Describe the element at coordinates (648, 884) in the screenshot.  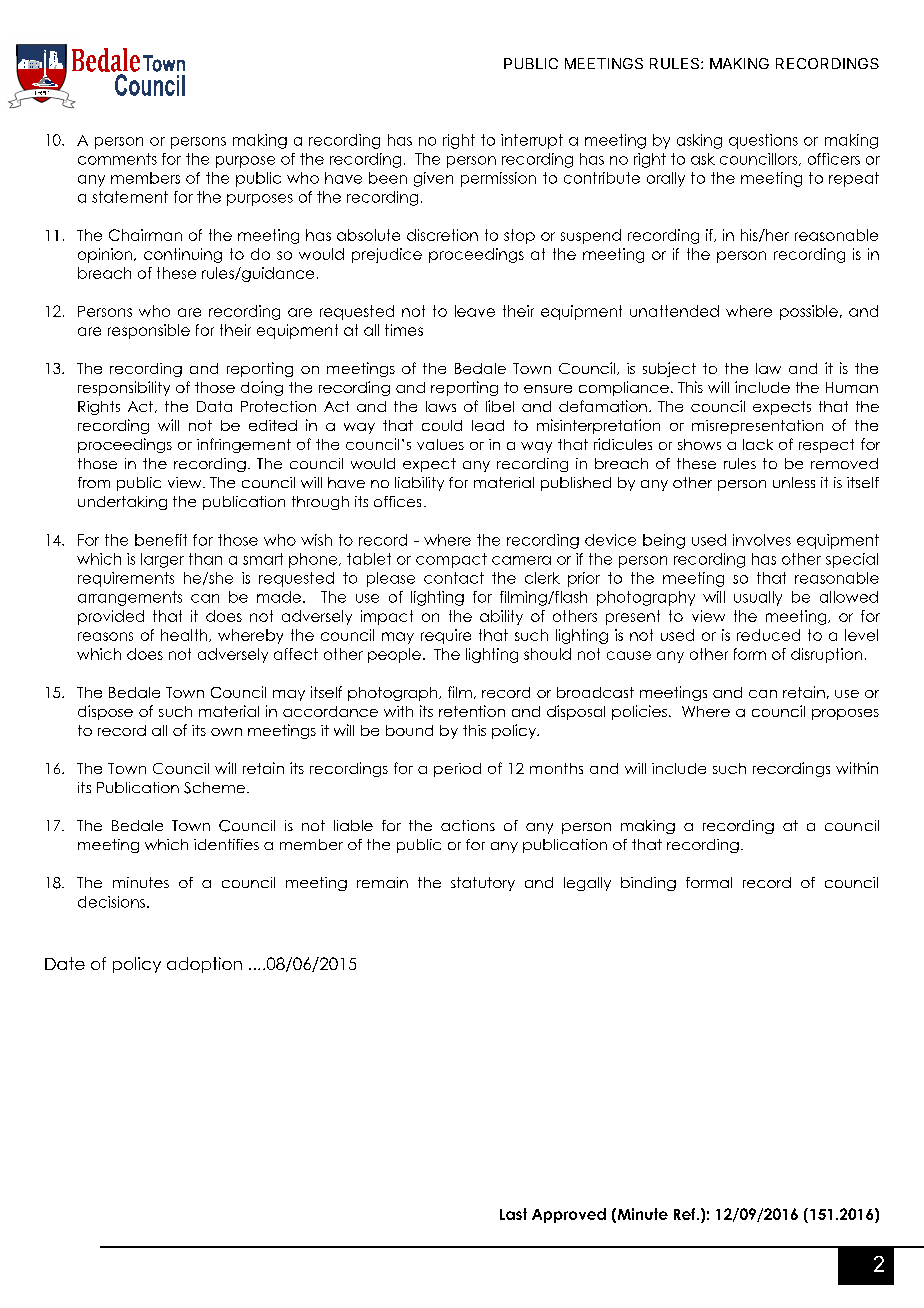
I see `binding` at that location.
